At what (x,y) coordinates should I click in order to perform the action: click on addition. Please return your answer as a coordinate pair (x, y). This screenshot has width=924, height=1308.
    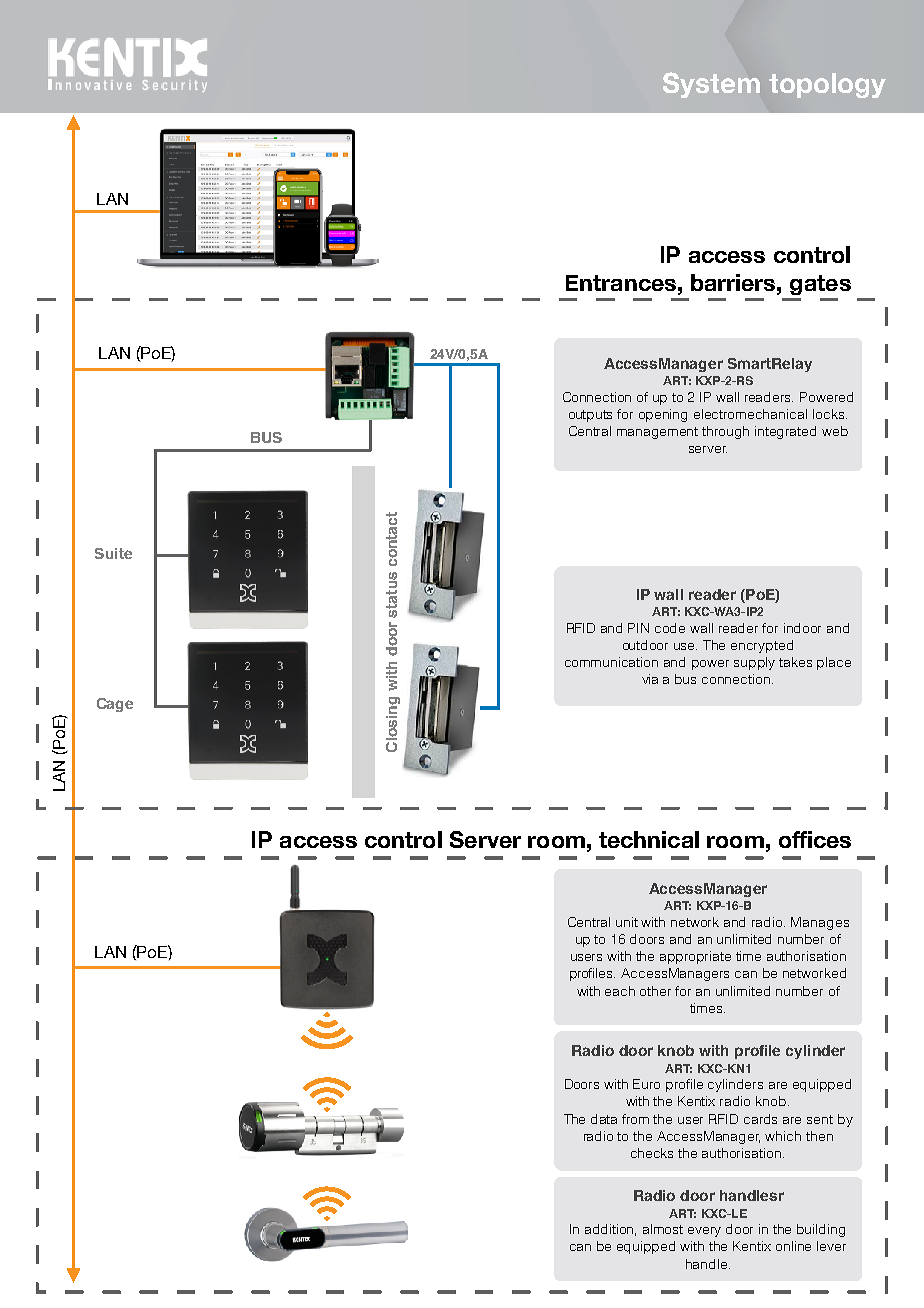
    Looking at the image, I should click on (610, 1230).
